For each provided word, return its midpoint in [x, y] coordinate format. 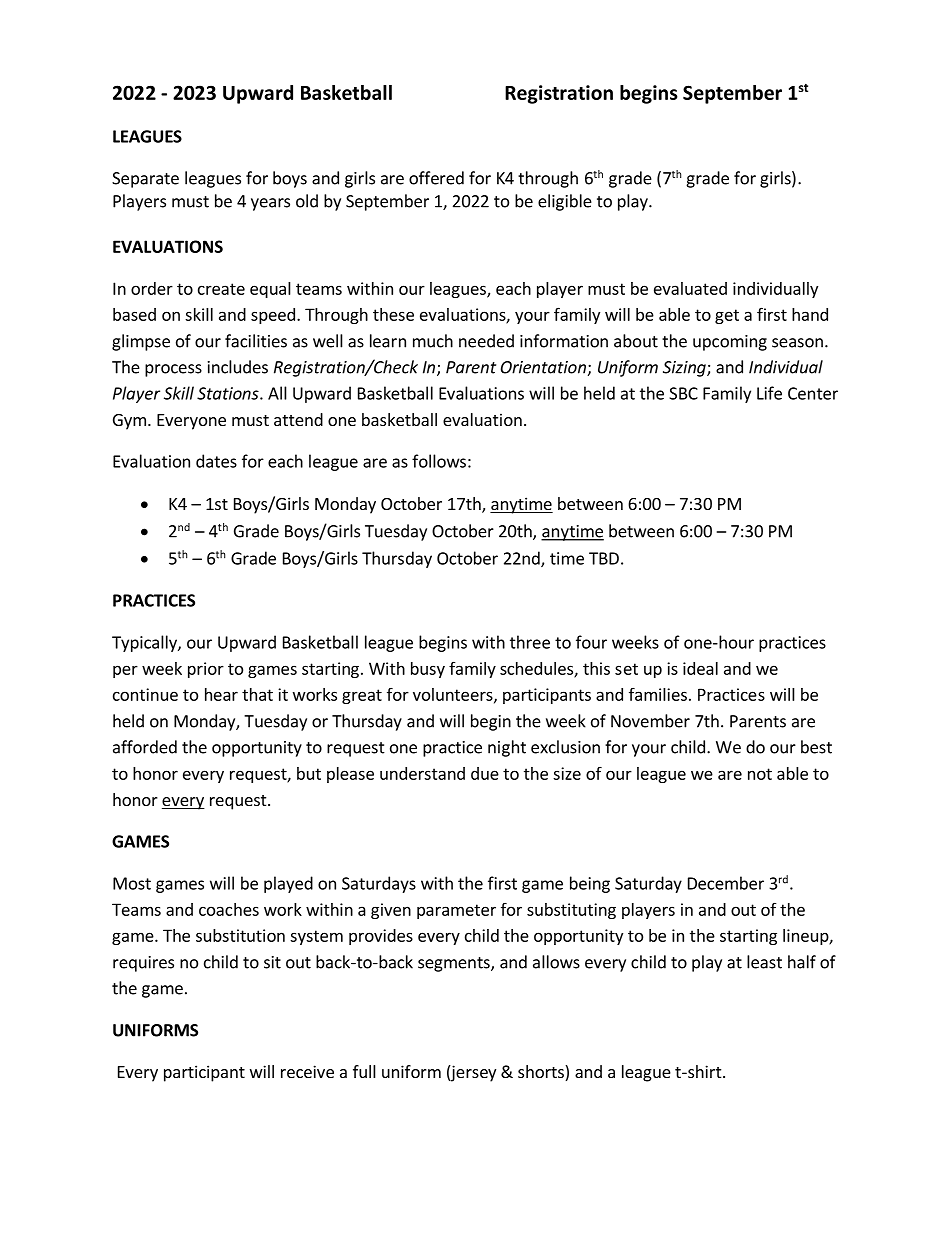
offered [436, 178]
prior [206, 670]
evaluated [690, 288]
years [270, 204]
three [530, 642]
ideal [700, 668]
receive [307, 1071]
